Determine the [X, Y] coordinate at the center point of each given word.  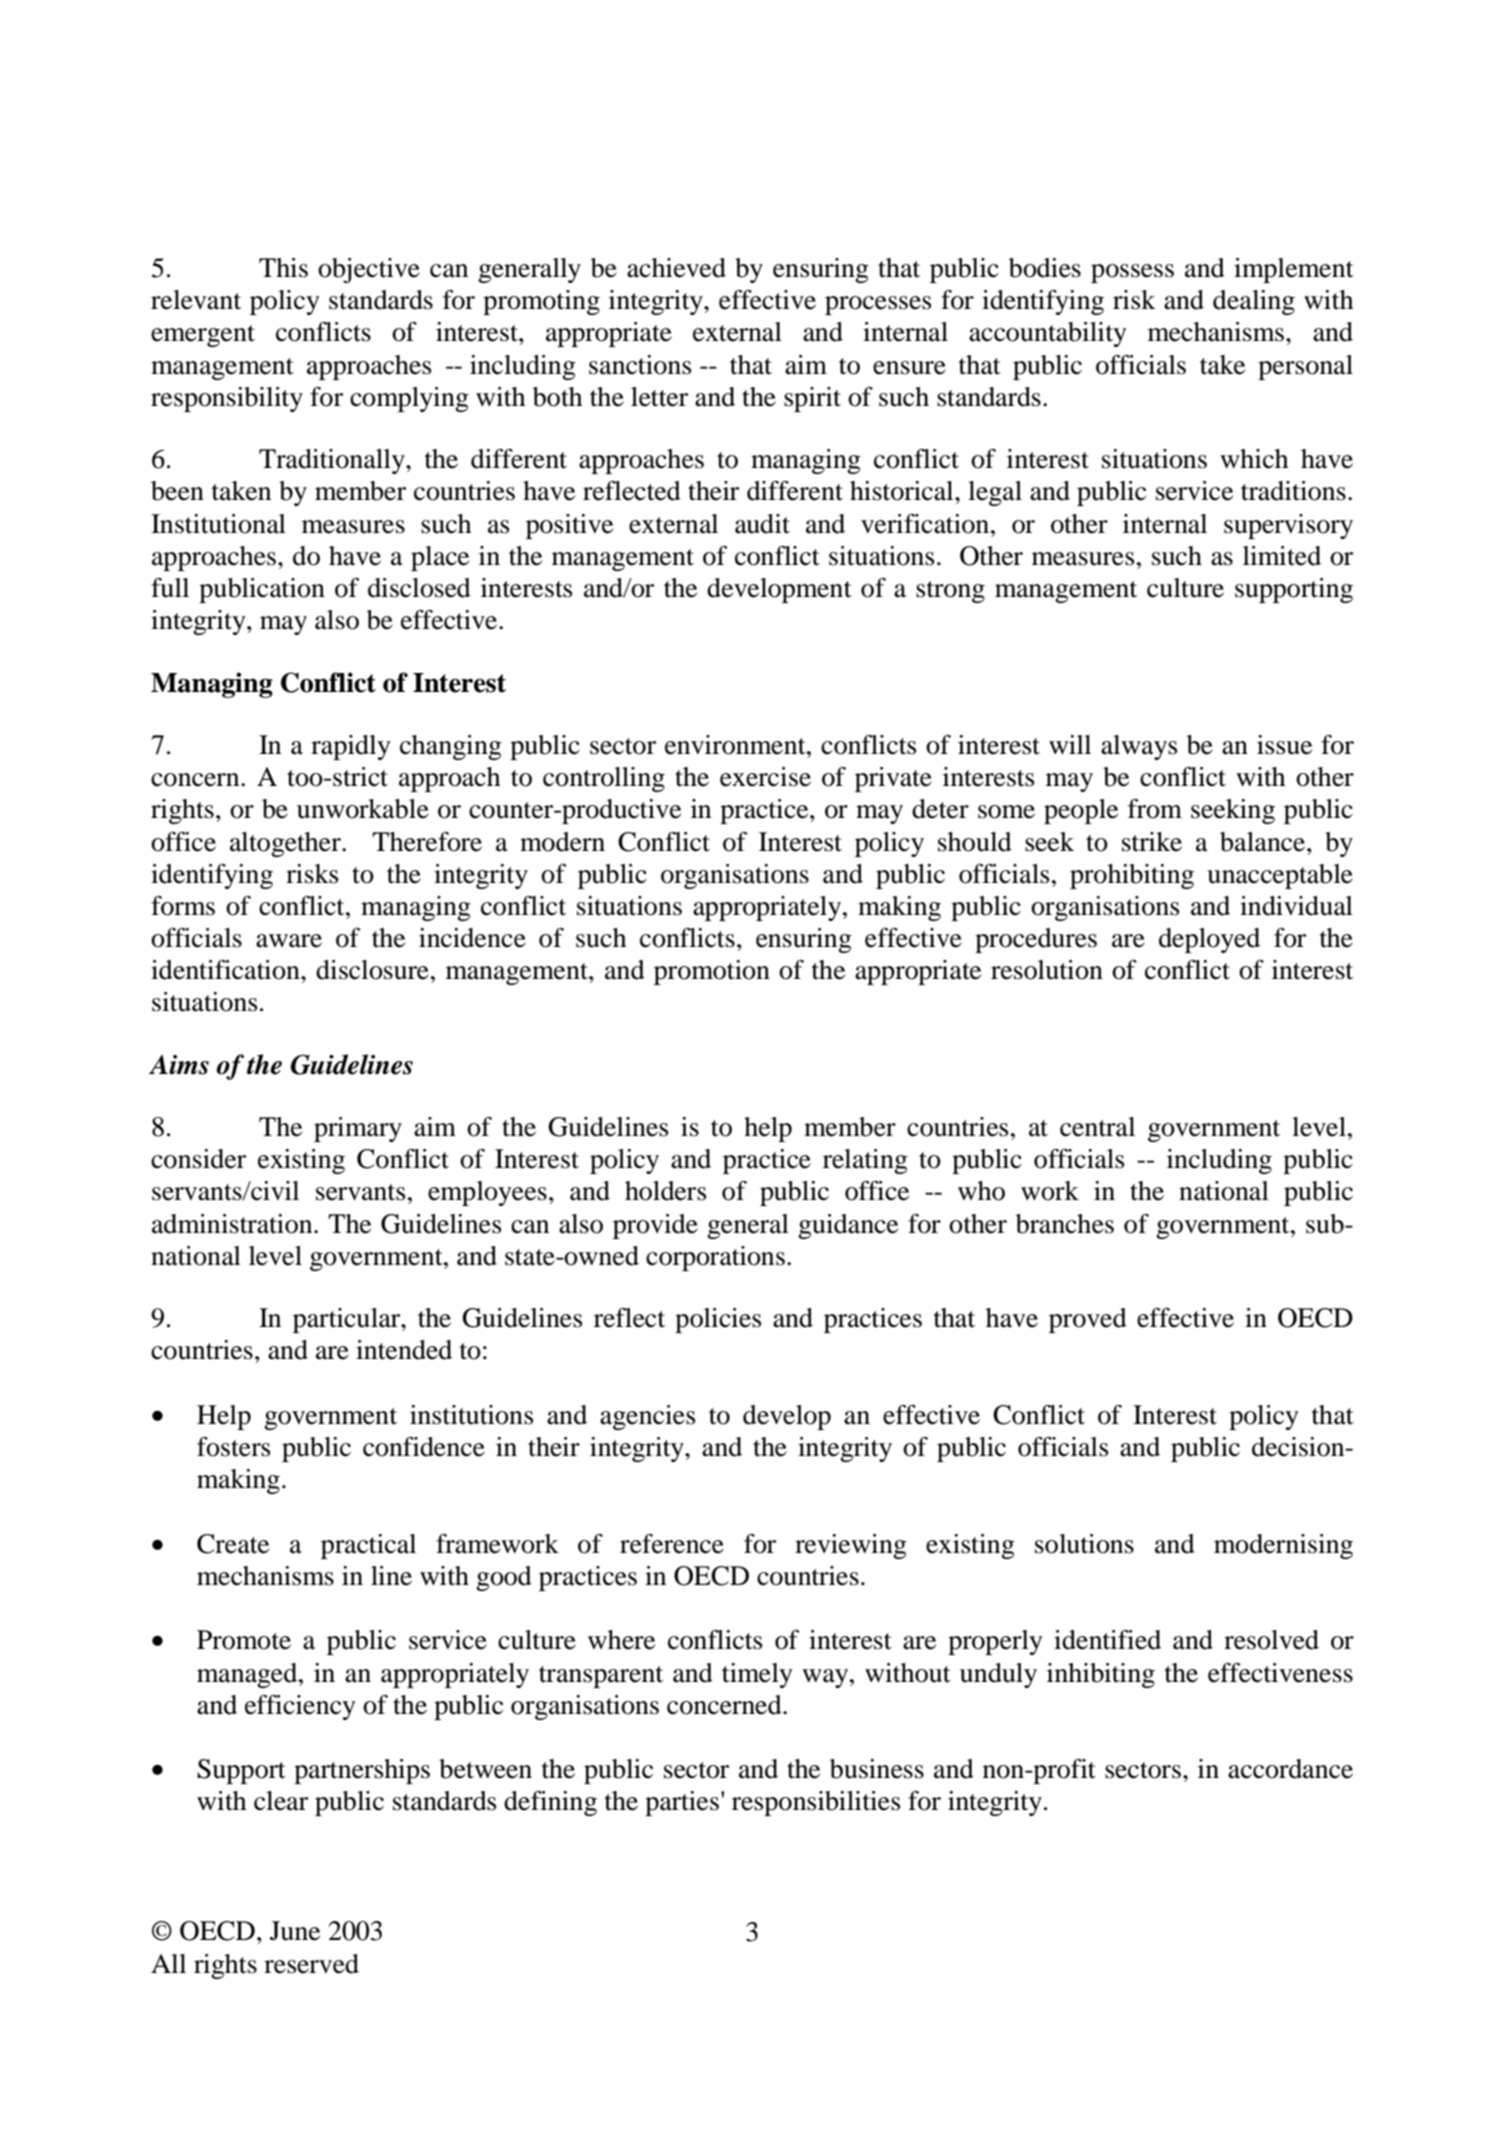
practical [368, 1546]
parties [682, 1803]
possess [1132, 273]
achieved [676, 268]
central [1097, 1127]
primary [358, 1129]
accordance [1290, 1769]
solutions [1084, 1544]
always [1139, 747]
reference [672, 1544]
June [295, 1931]
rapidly [351, 747]
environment [736, 745]
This [283, 268]
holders [665, 1191]
